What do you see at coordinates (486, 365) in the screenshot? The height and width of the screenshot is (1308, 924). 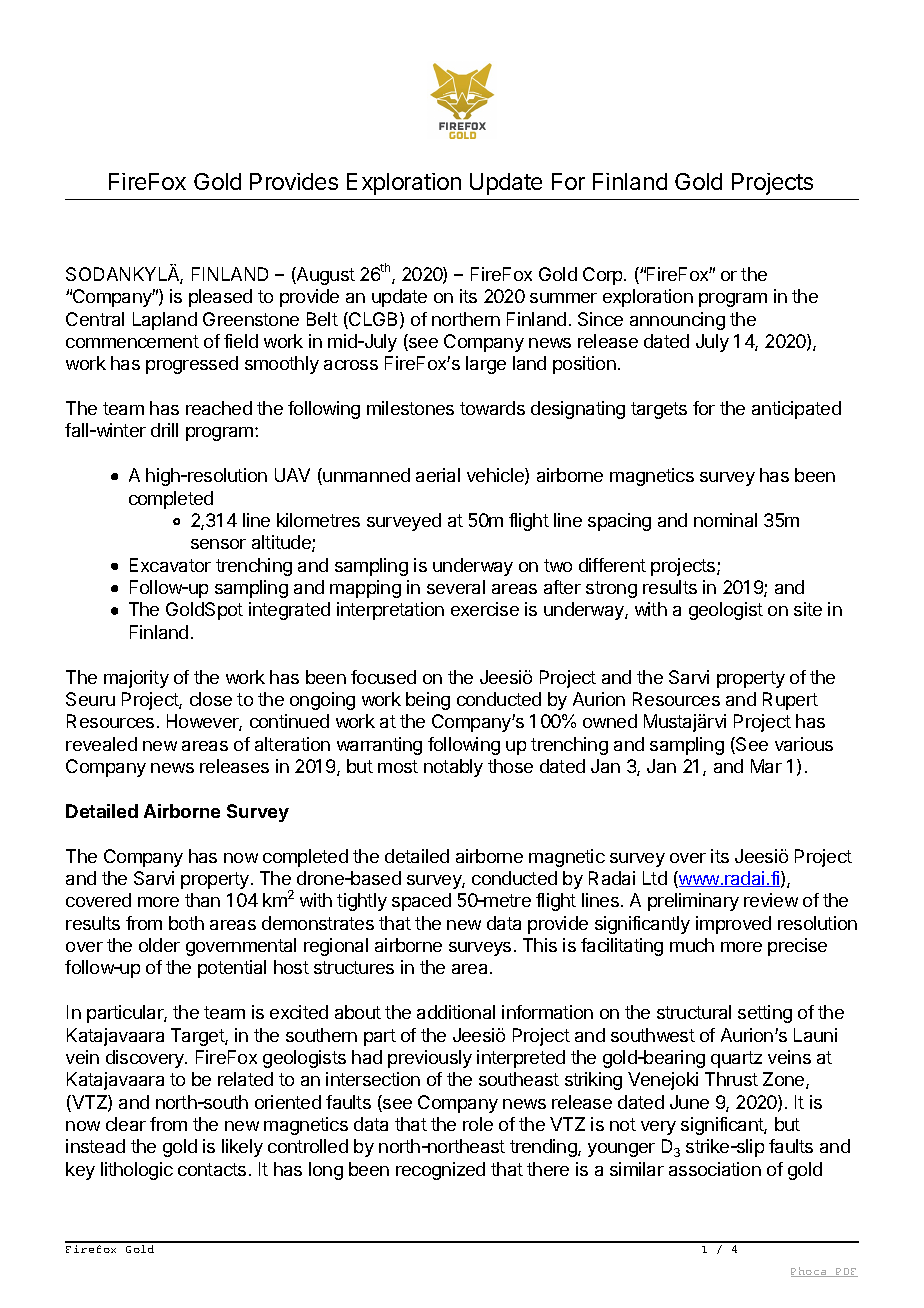 I see `large` at bounding box center [486, 365].
